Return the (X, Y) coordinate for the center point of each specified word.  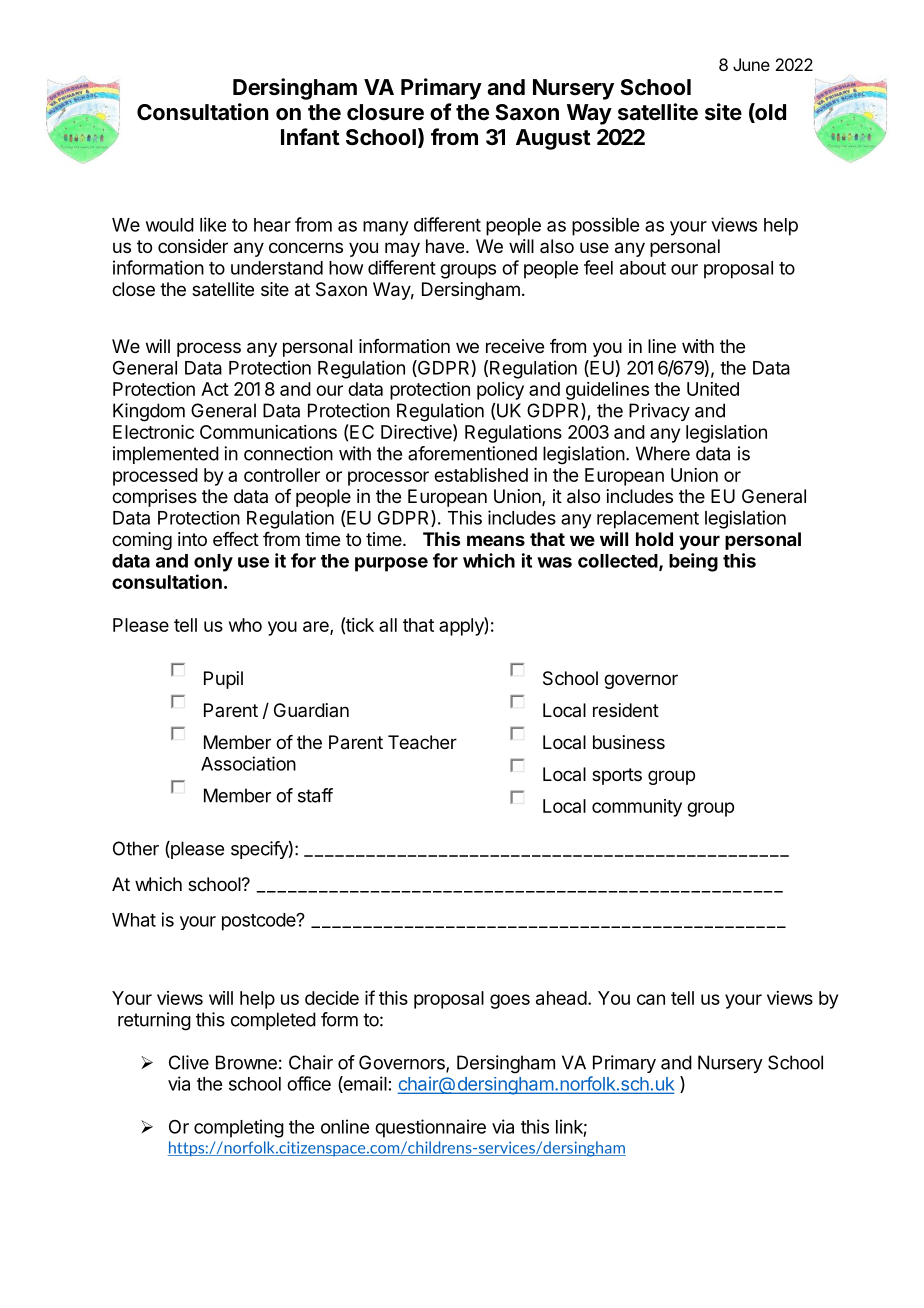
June (751, 64)
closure (385, 112)
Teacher (422, 742)
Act (215, 389)
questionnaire (430, 1128)
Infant (310, 136)
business (629, 742)
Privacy (659, 412)
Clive (189, 1062)
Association (248, 763)
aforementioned (472, 453)
